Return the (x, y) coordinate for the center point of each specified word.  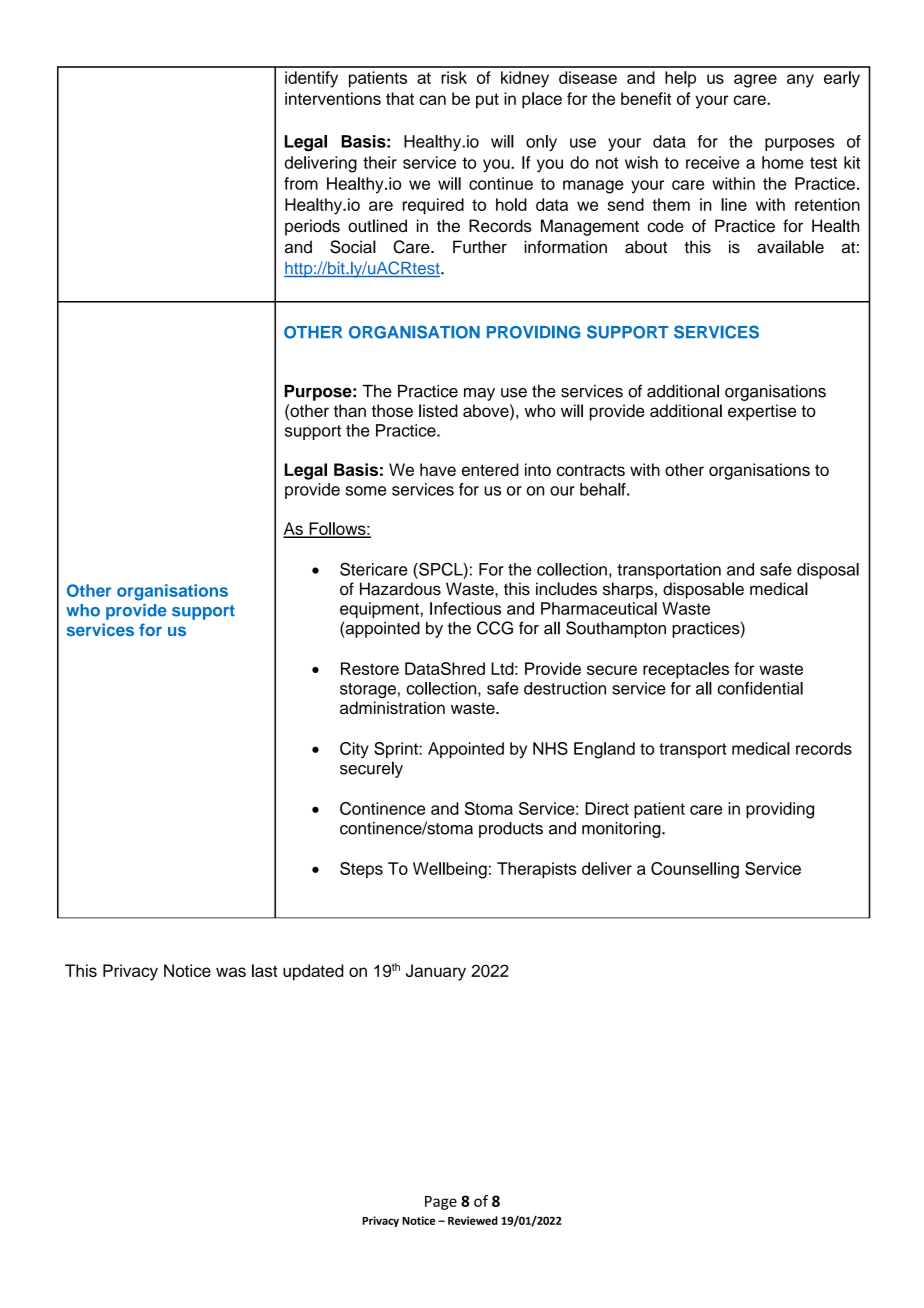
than (350, 410)
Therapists (536, 870)
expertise (762, 412)
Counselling (695, 870)
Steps (361, 870)
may (479, 394)
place (542, 100)
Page (441, 1203)
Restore (370, 668)
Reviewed (473, 1220)
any (800, 81)
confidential (760, 688)
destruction (565, 688)
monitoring (622, 830)
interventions (333, 98)
